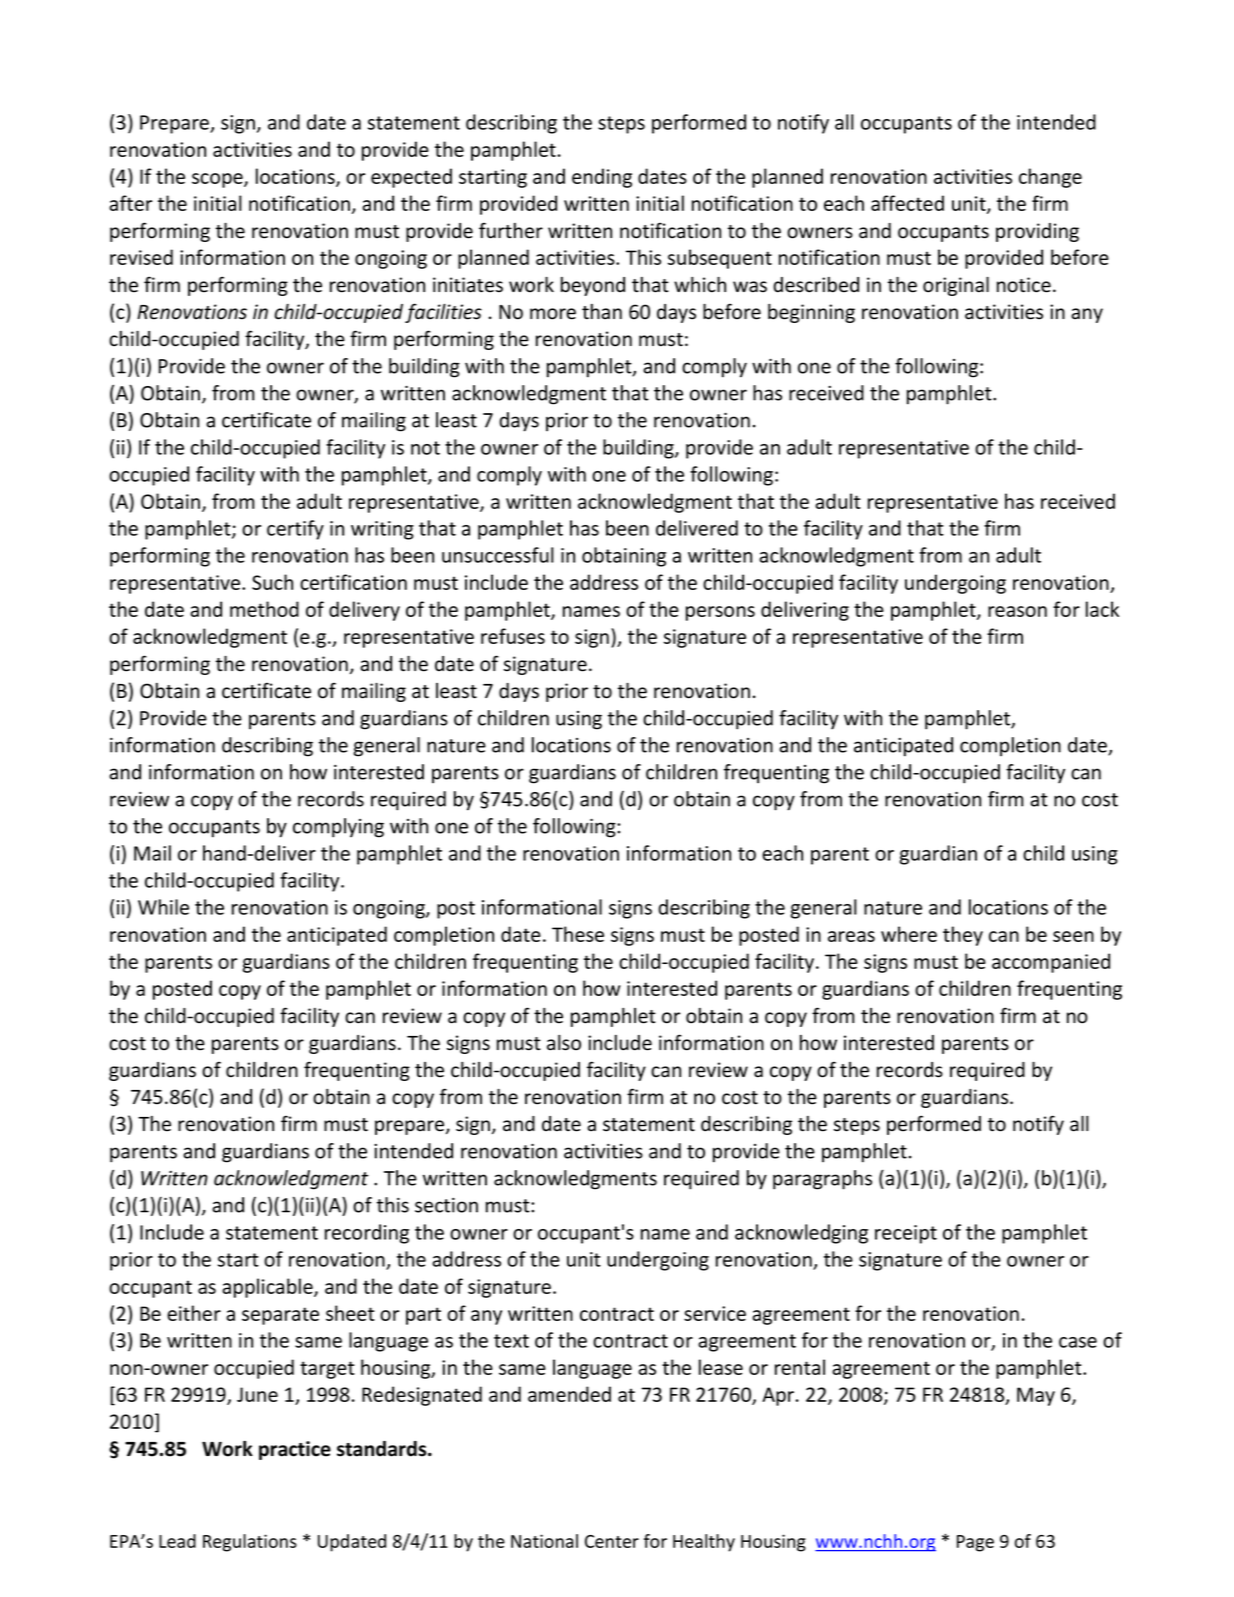 The height and width of the page is (1597, 1234). What do you see at coordinates (715, 1313) in the page?
I see `service` at bounding box center [715, 1313].
